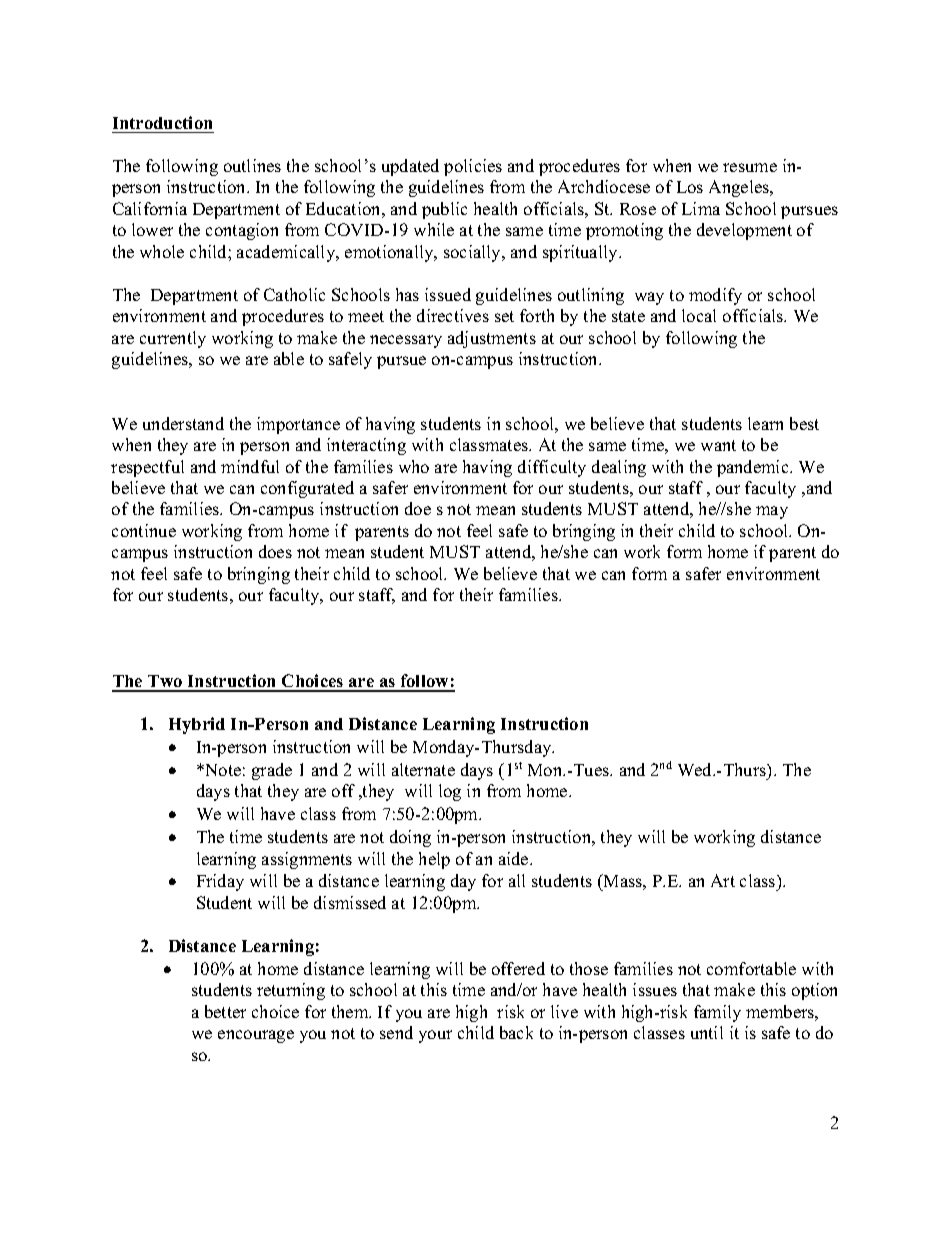 The height and width of the screenshot is (1233, 952). Describe the element at coordinates (717, 1013) in the screenshot. I see `family` at that location.
